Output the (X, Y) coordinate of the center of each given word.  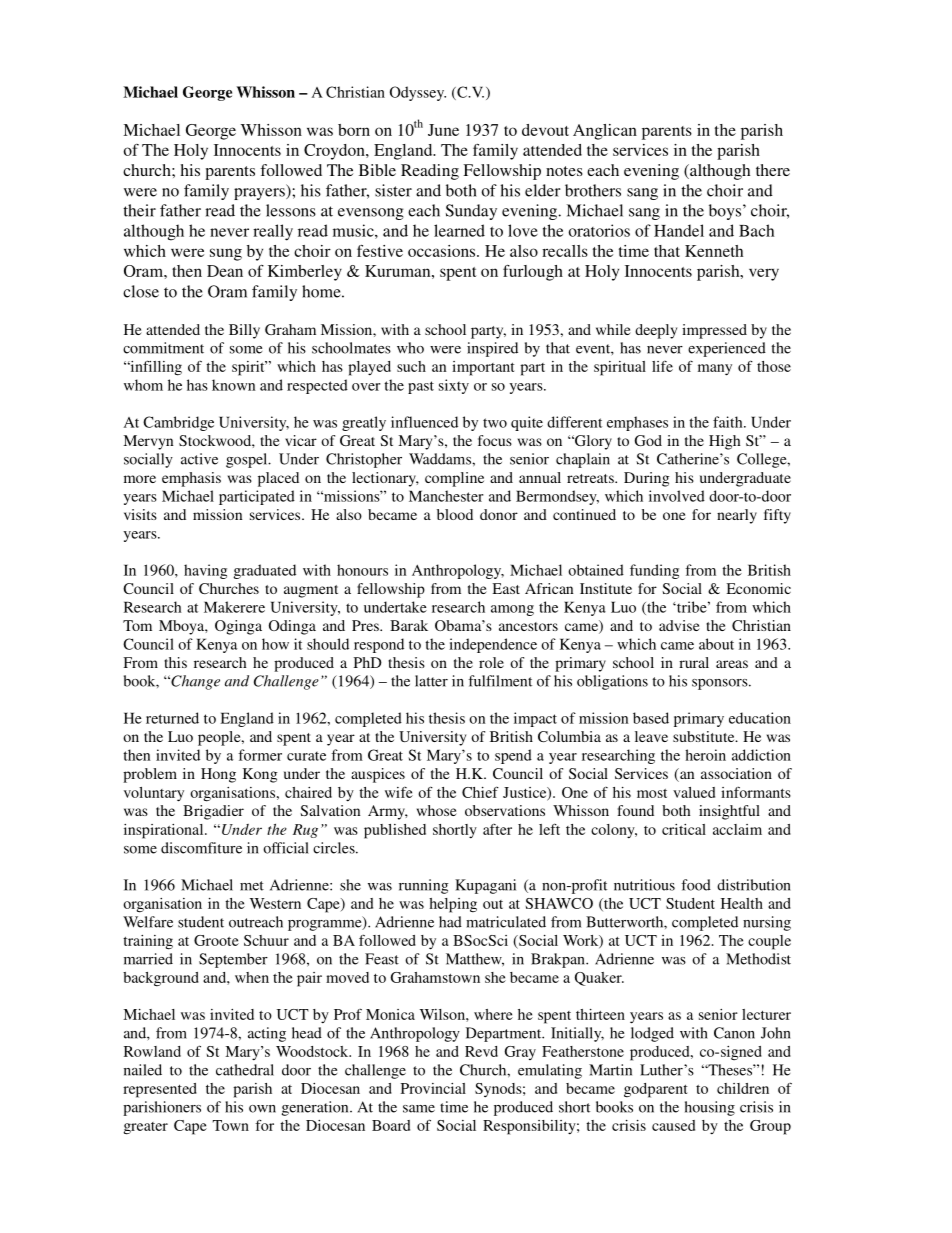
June (443, 130)
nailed (143, 1070)
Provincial (433, 1088)
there (773, 170)
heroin (705, 755)
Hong (218, 775)
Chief (480, 792)
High (724, 442)
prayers (260, 194)
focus (495, 440)
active (199, 459)
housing (710, 1108)
